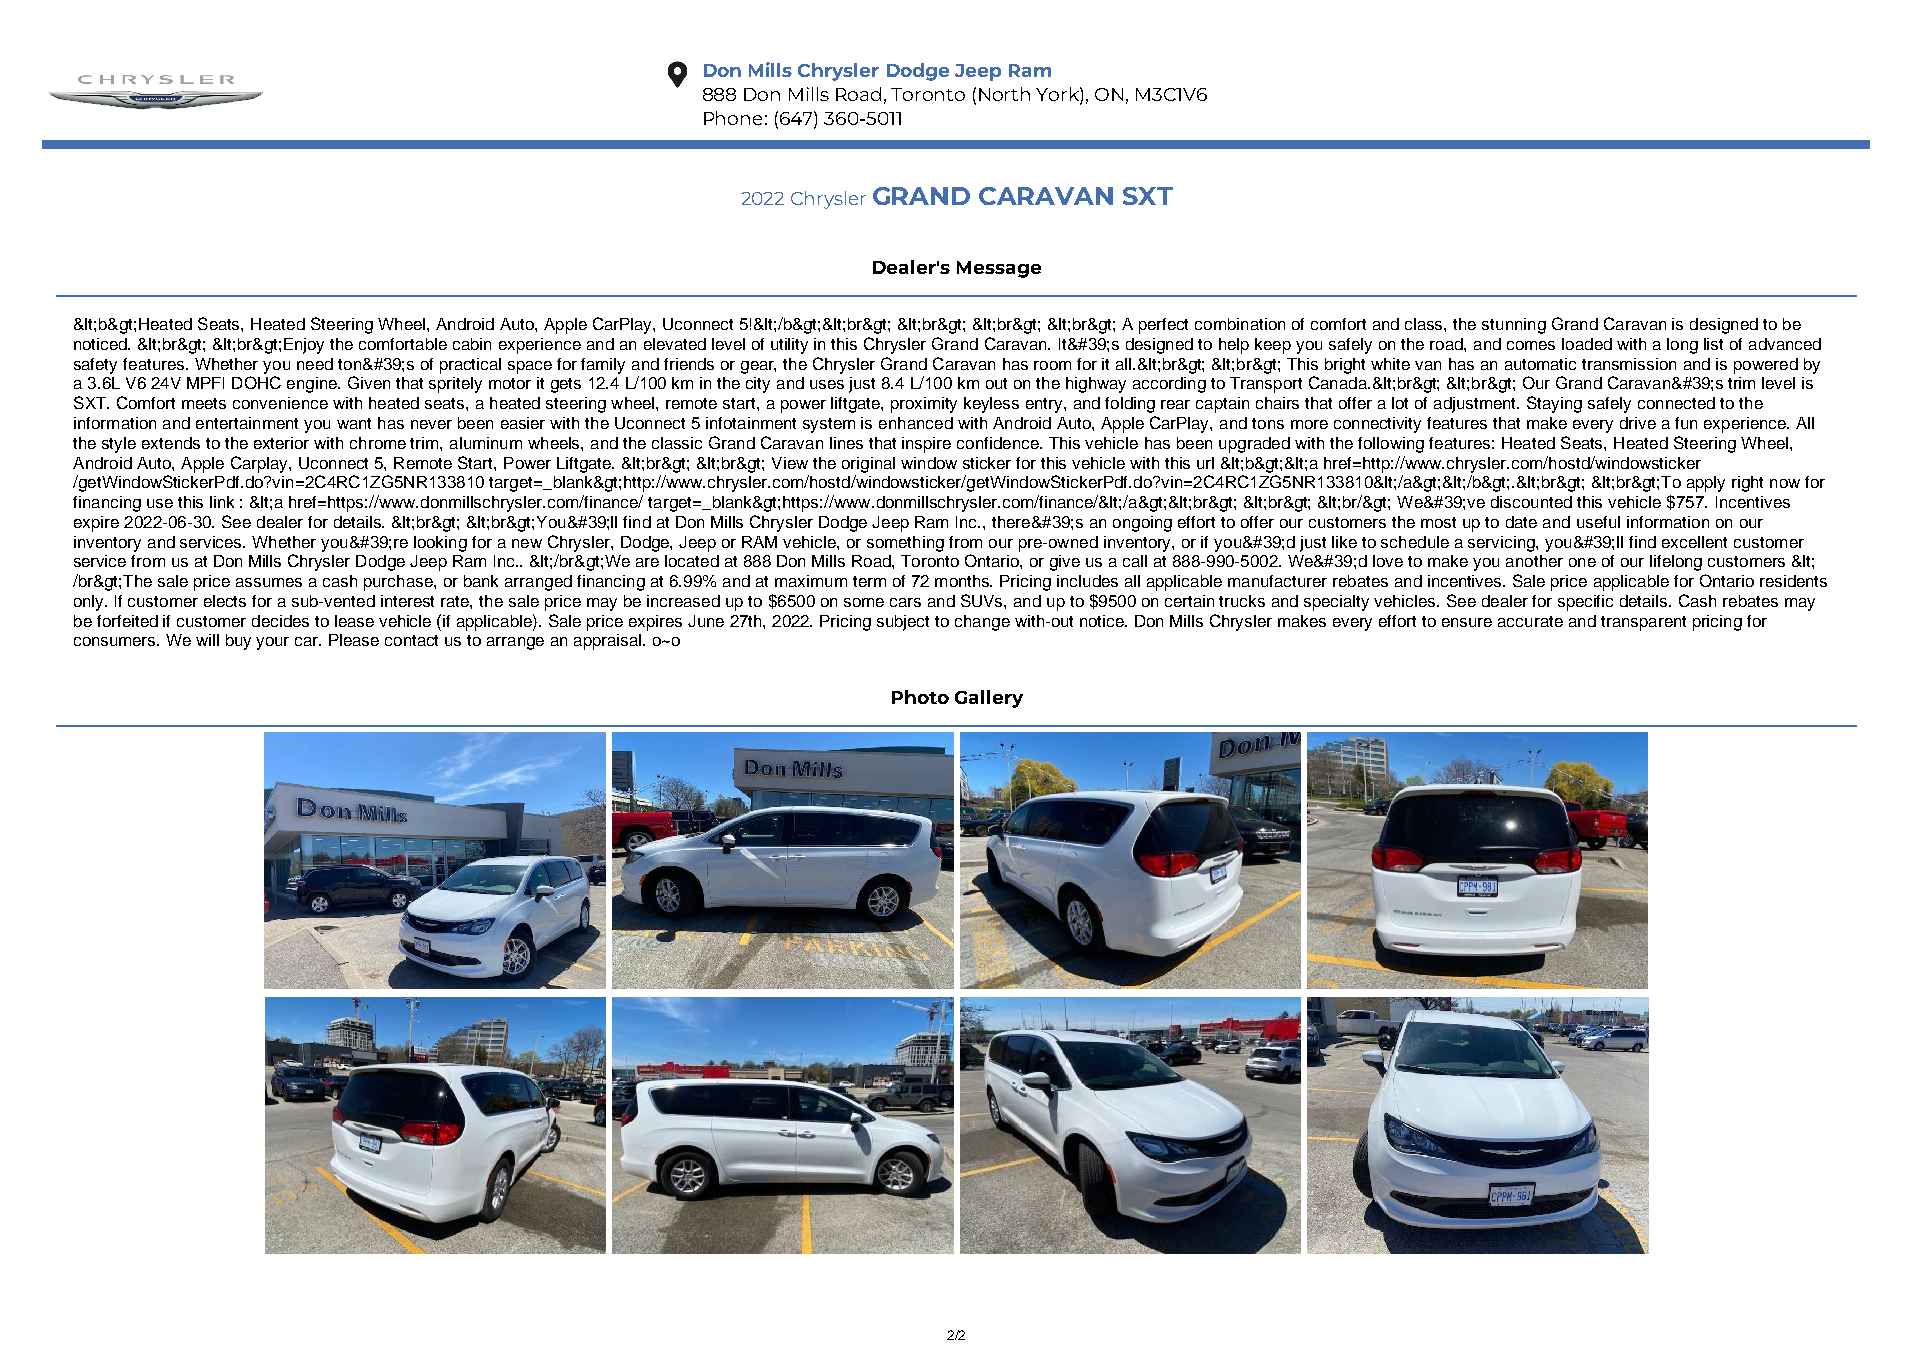 Image resolution: width=1913 pixels, height=1353 pixels. I want to click on inspire, so click(926, 445).
